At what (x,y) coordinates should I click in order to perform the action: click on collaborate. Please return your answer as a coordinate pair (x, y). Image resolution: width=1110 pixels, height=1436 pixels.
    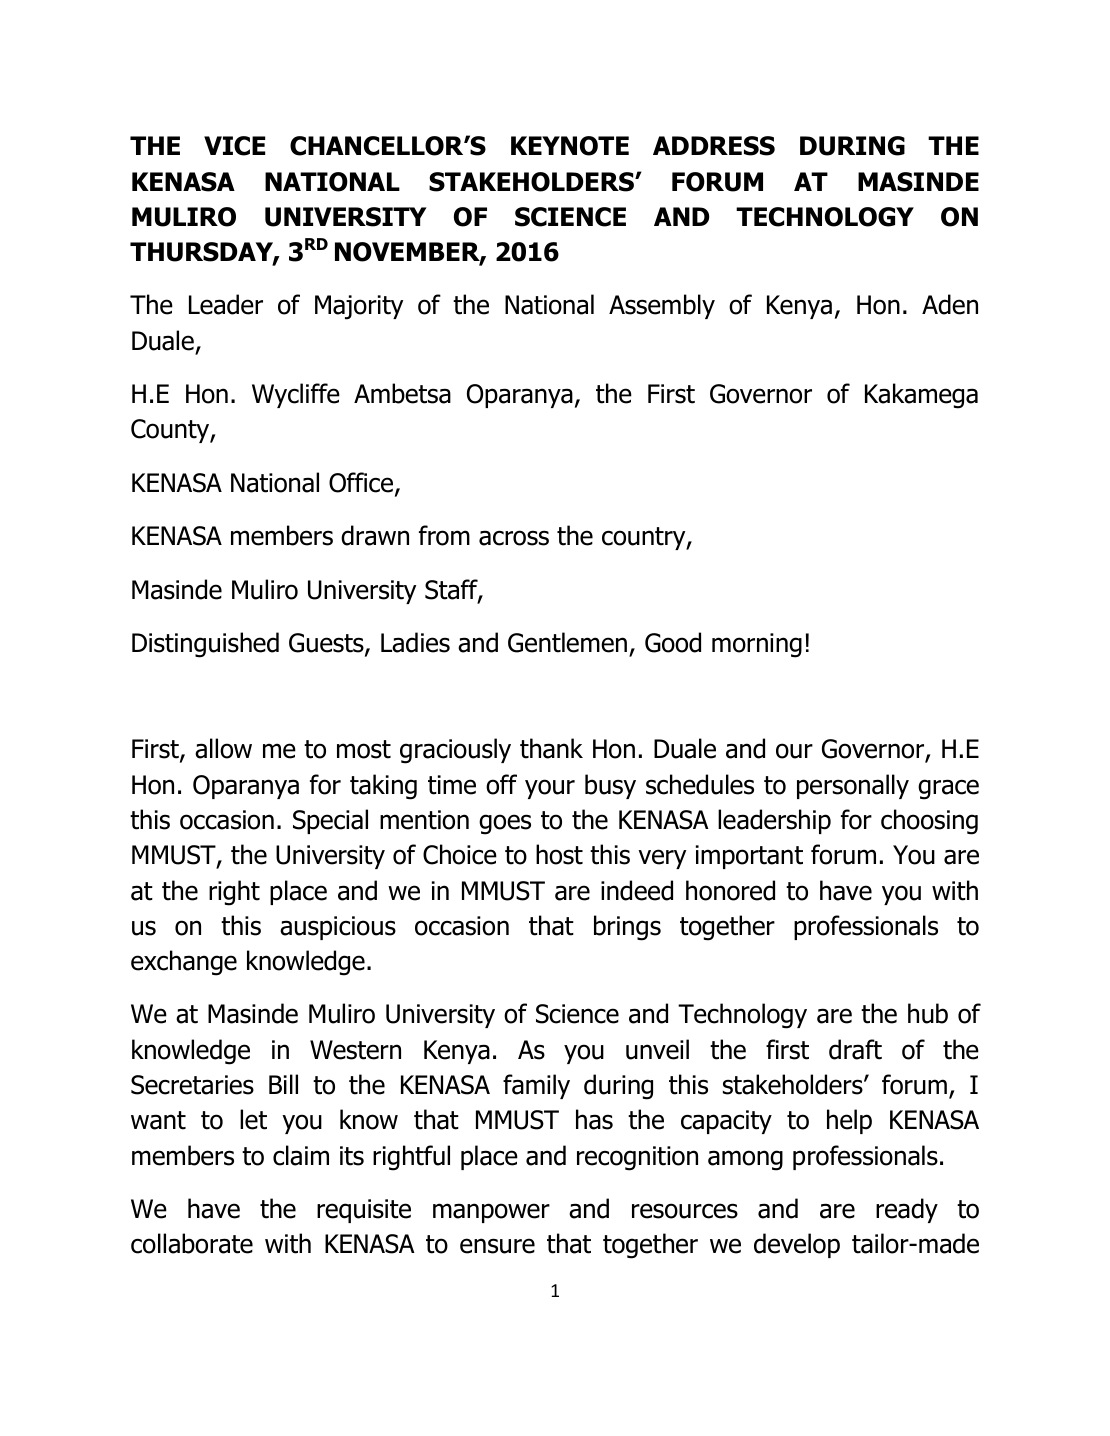
    Looking at the image, I should click on (192, 1243).
